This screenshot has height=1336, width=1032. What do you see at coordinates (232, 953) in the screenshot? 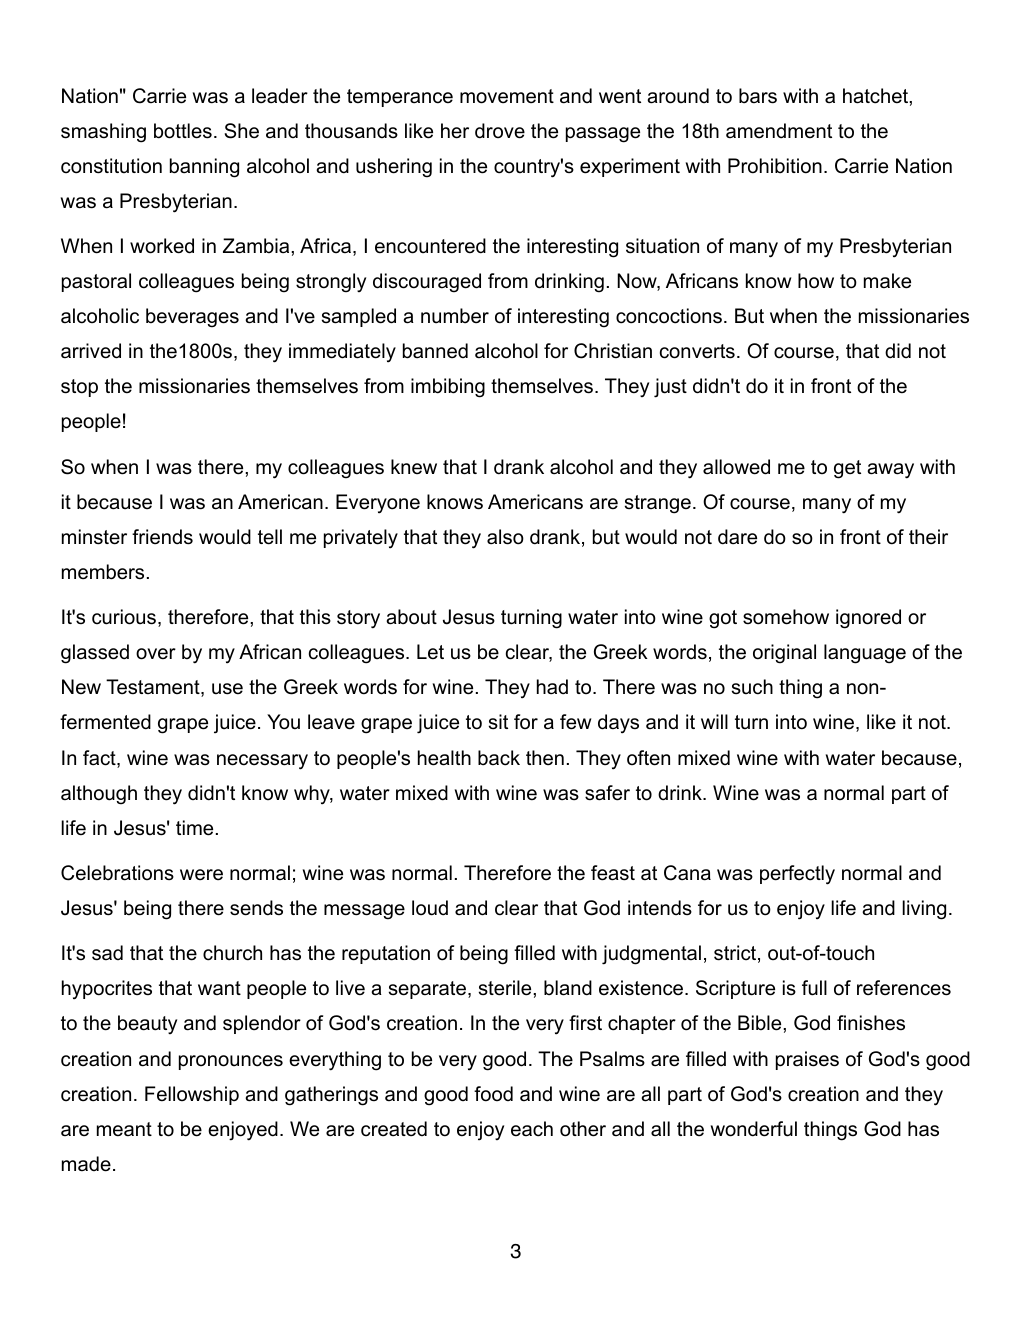
I see `church` at bounding box center [232, 953].
